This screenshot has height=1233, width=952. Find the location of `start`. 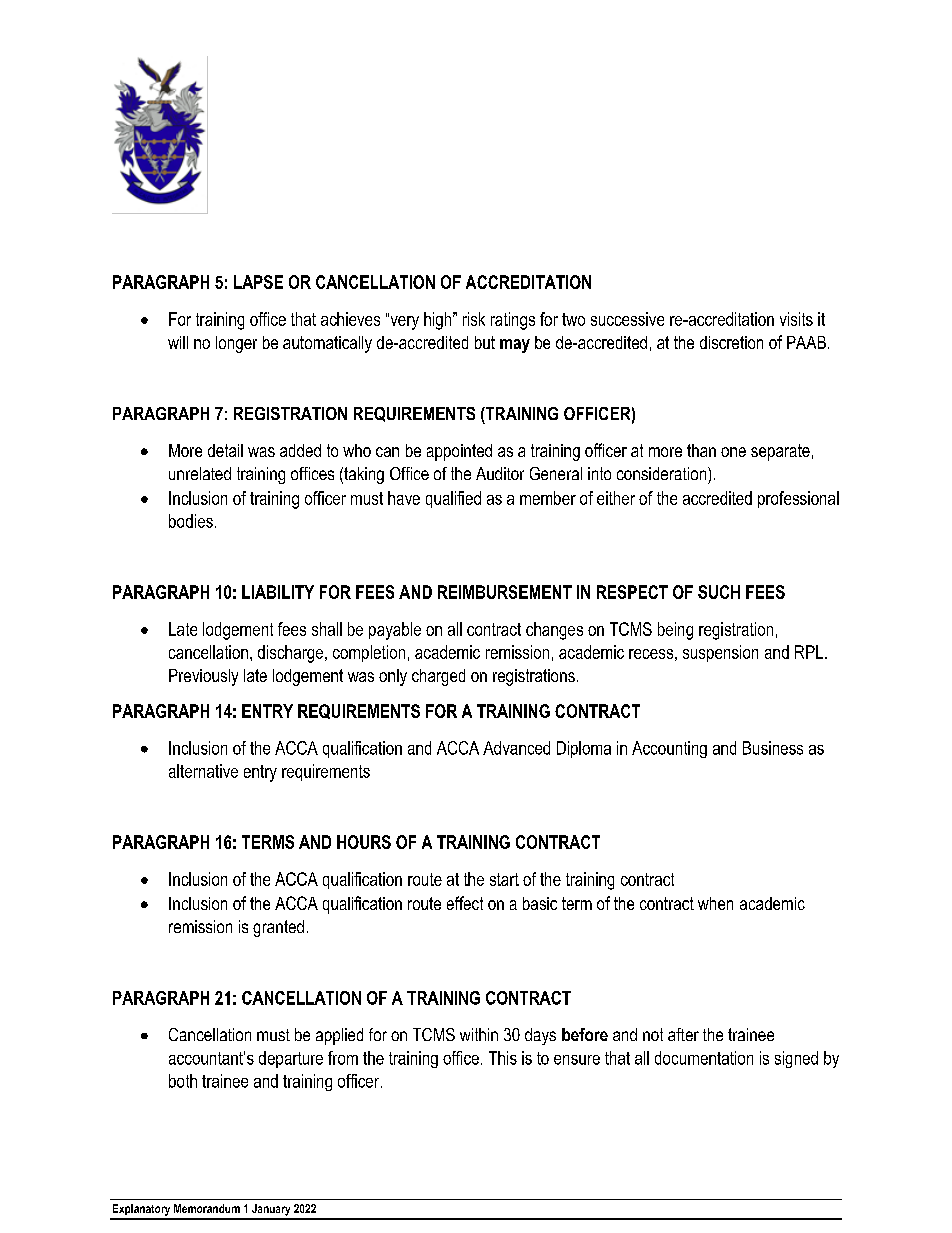

start is located at coordinates (504, 879).
